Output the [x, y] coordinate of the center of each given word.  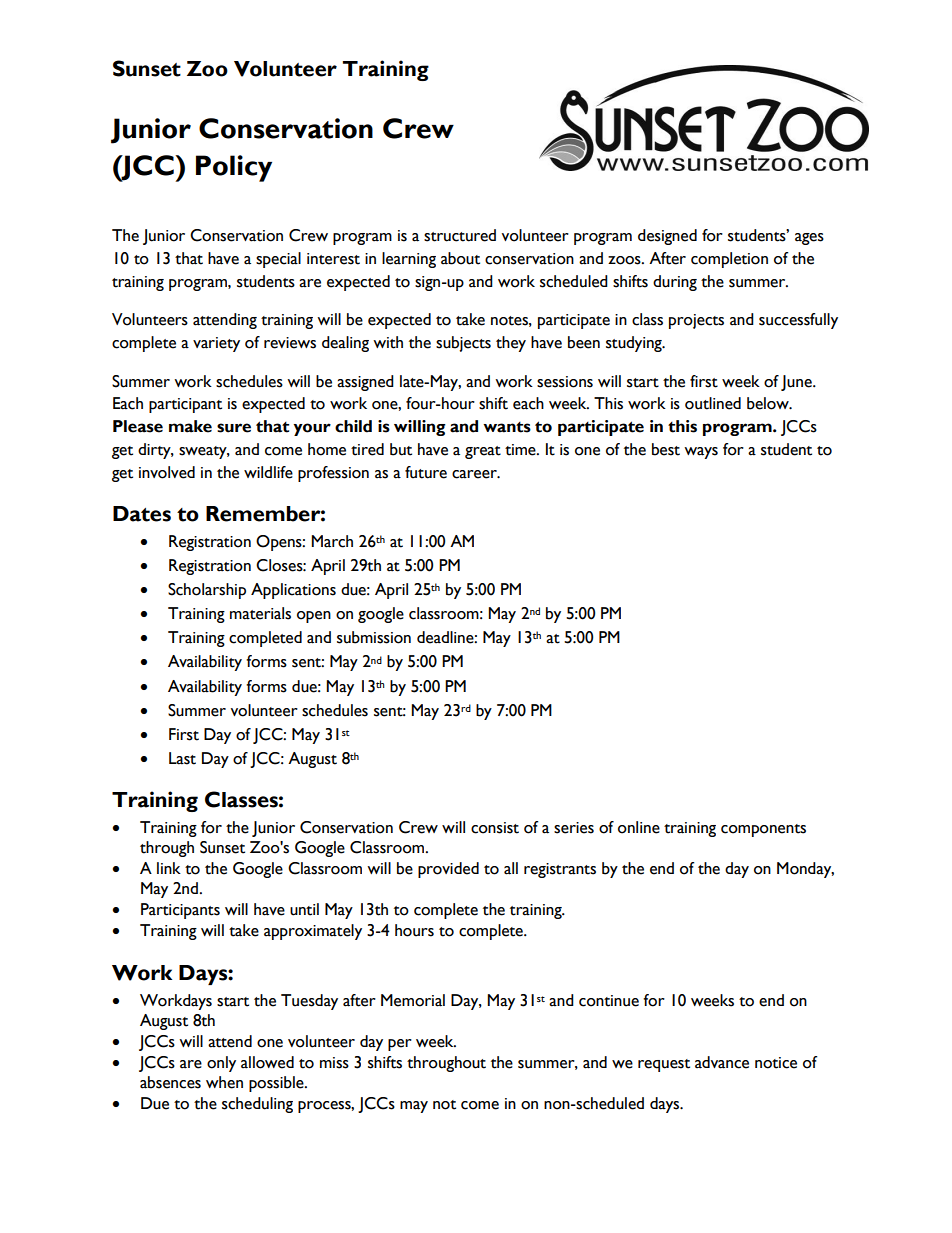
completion [729, 260]
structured [460, 235]
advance [722, 1062]
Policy [234, 168]
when [224, 1082]
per [400, 1045]
